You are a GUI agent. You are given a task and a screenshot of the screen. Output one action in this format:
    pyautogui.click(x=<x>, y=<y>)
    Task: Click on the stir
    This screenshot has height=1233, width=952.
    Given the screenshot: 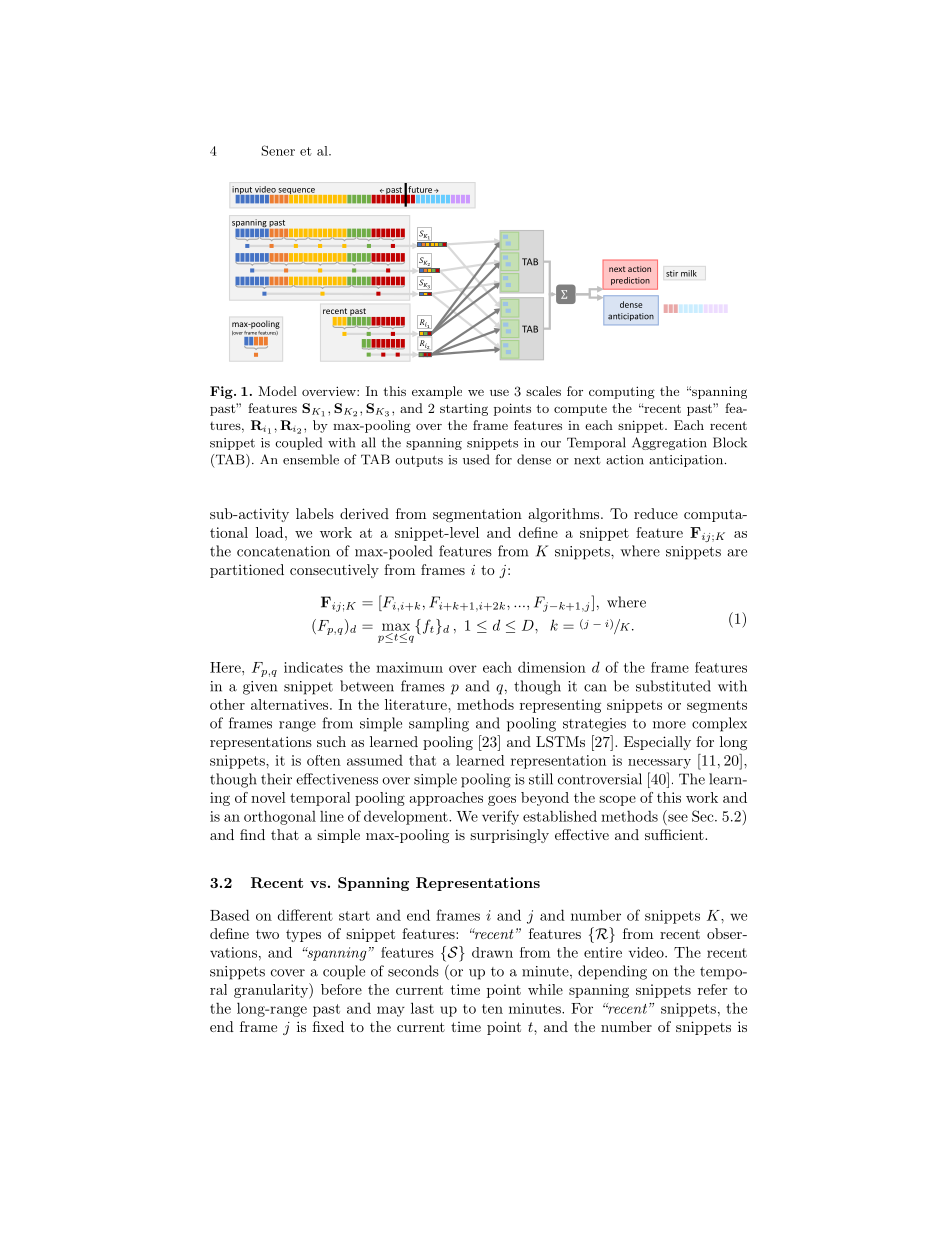 What is the action you would take?
    pyautogui.click(x=672, y=273)
